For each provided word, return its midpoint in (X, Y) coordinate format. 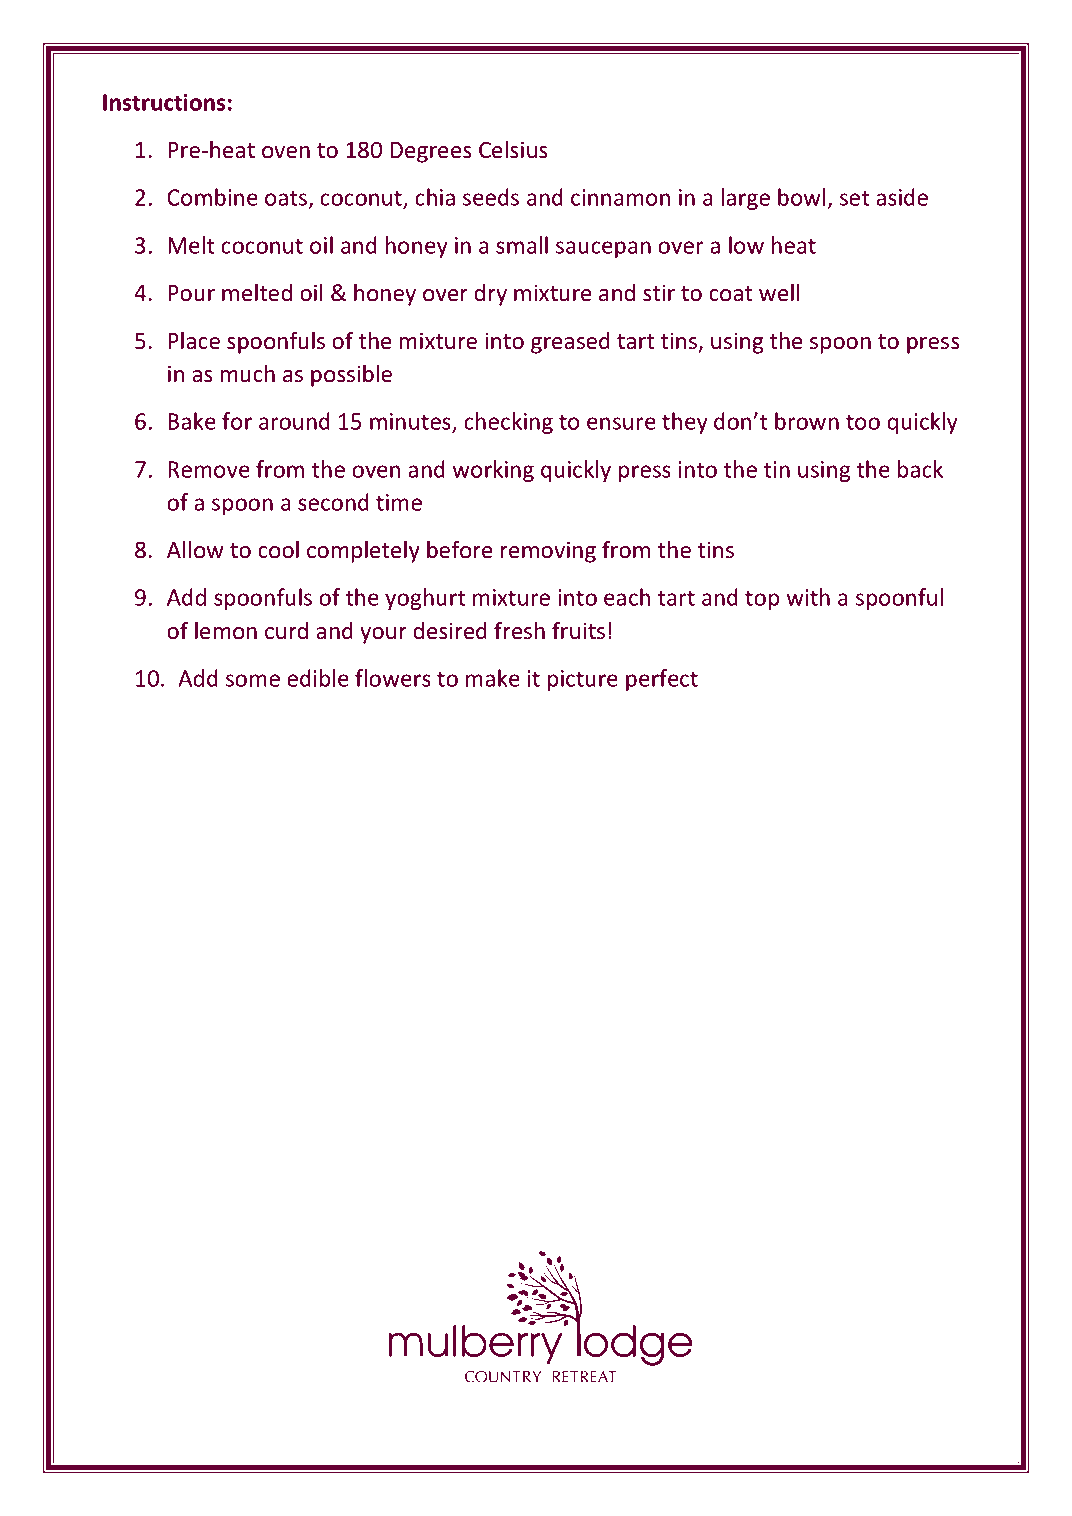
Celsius (513, 150)
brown (807, 421)
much (248, 374)
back (920, 469)
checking (508, 423)
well (779, 293)
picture (583, 680)
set (854, 198)
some (253, 680)
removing (548, 552)
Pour (191, 293)
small (522, 245)
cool (278, 550)
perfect (662, 680)
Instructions (164, 102)
